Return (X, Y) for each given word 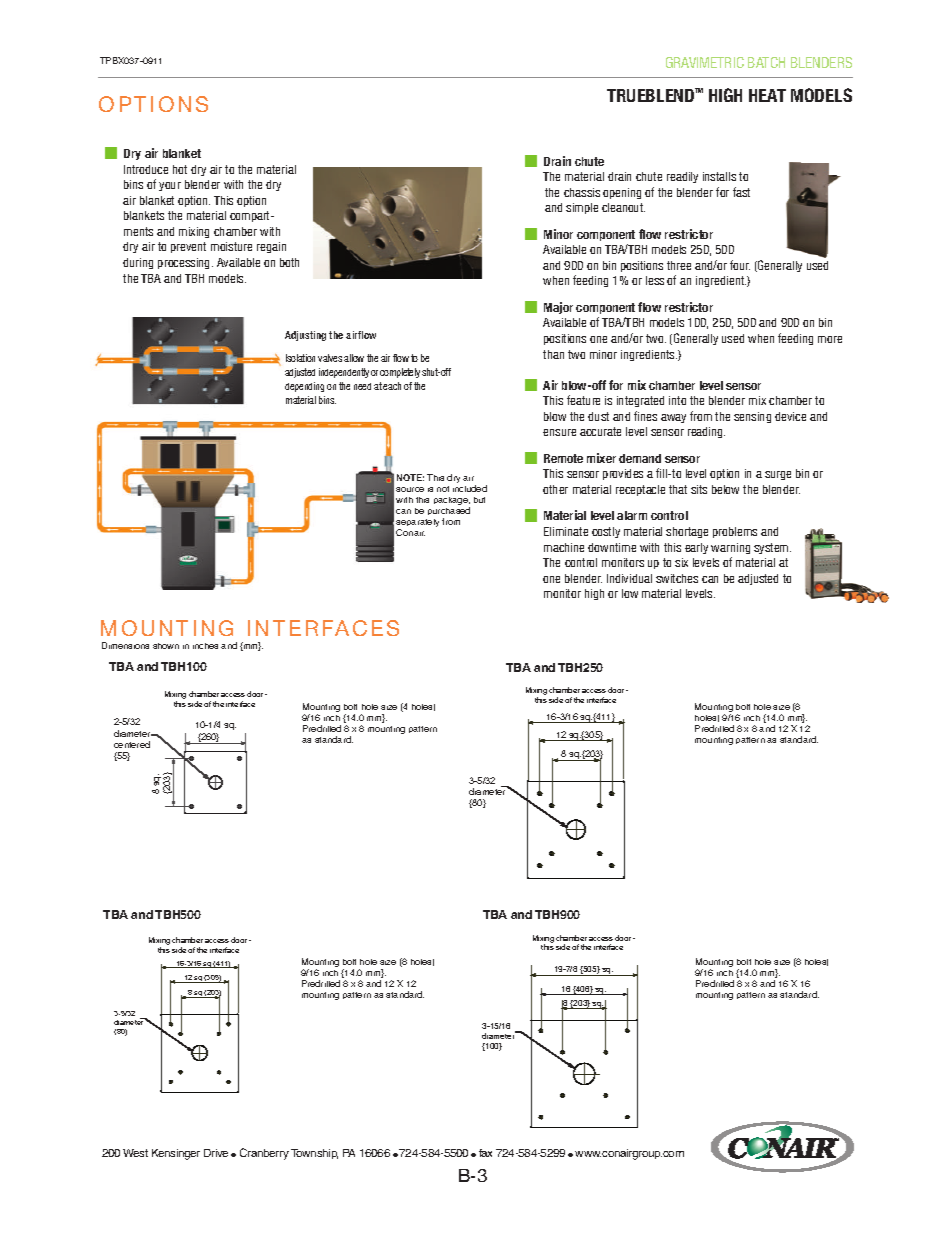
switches (677, 578)
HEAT (767, 95)
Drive (216, 1153)
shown (166, 646)
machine (564, 547)
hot (180, 169)
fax (485, 1153)
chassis (582, 192)
